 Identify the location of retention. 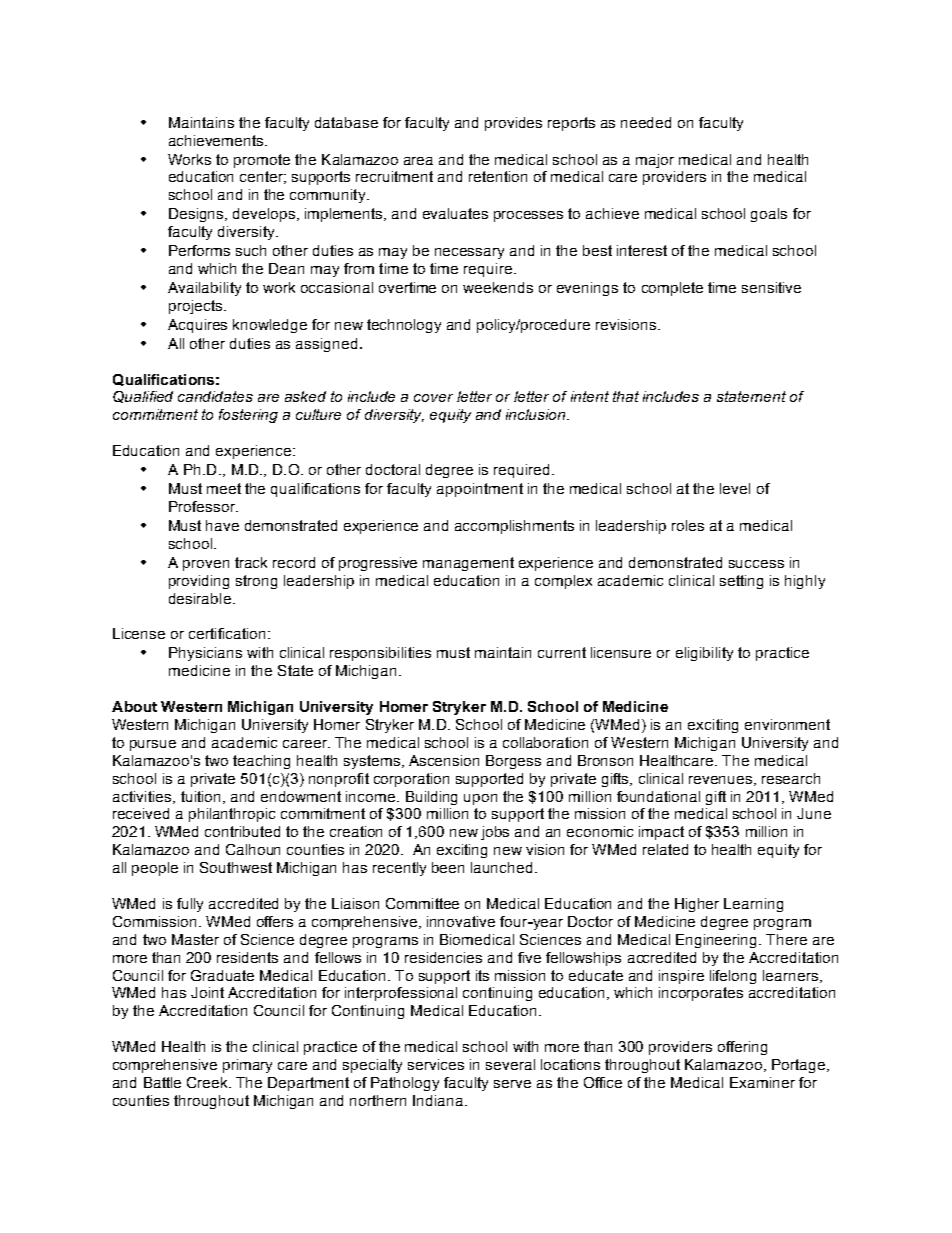
(498, 176).
